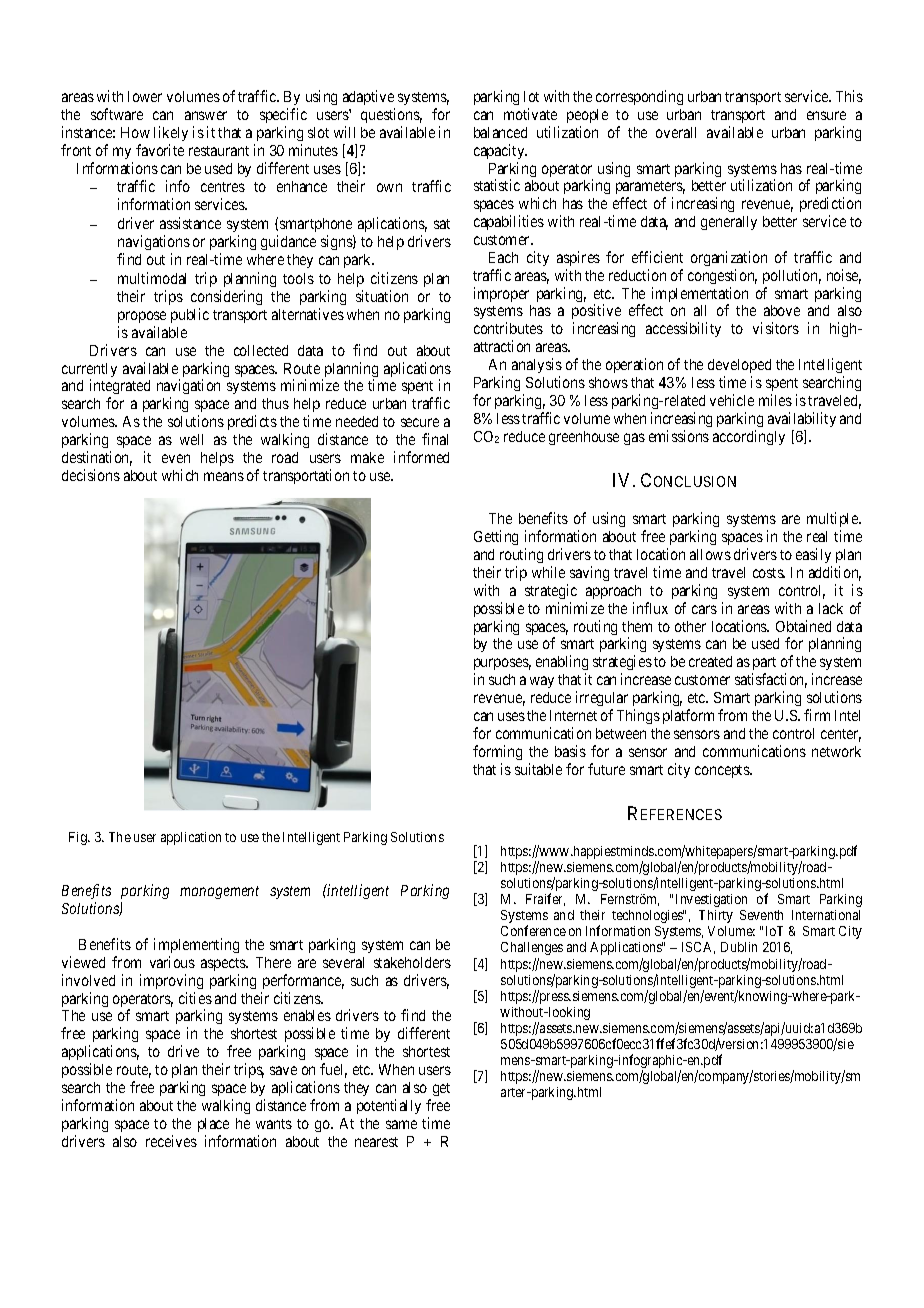 This image has width=924, height=1308. I want to click on balanced, so click(500, 132).
